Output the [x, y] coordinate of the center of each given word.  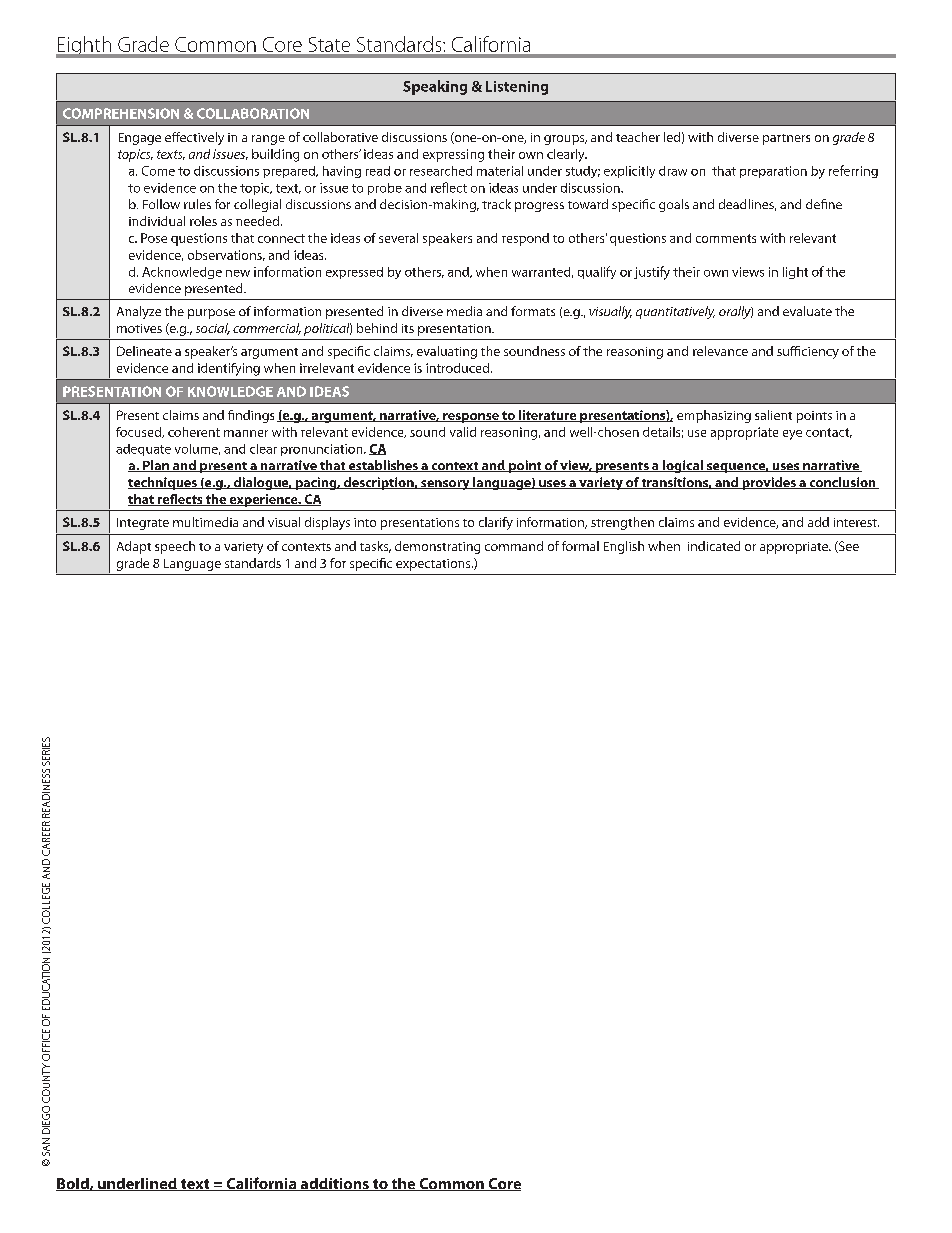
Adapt [134, 547]
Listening [517, 88]
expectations [434, 565]
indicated [714, 546]
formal [580, 546]
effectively [194, 138]
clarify [496, 523]
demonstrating [437, 547]
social [213, 329]
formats [533, 311]
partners [786, 139]
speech [175, 547]
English [624, 547]
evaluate [807, 311]
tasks [375, 547]
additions [334, 1184]
